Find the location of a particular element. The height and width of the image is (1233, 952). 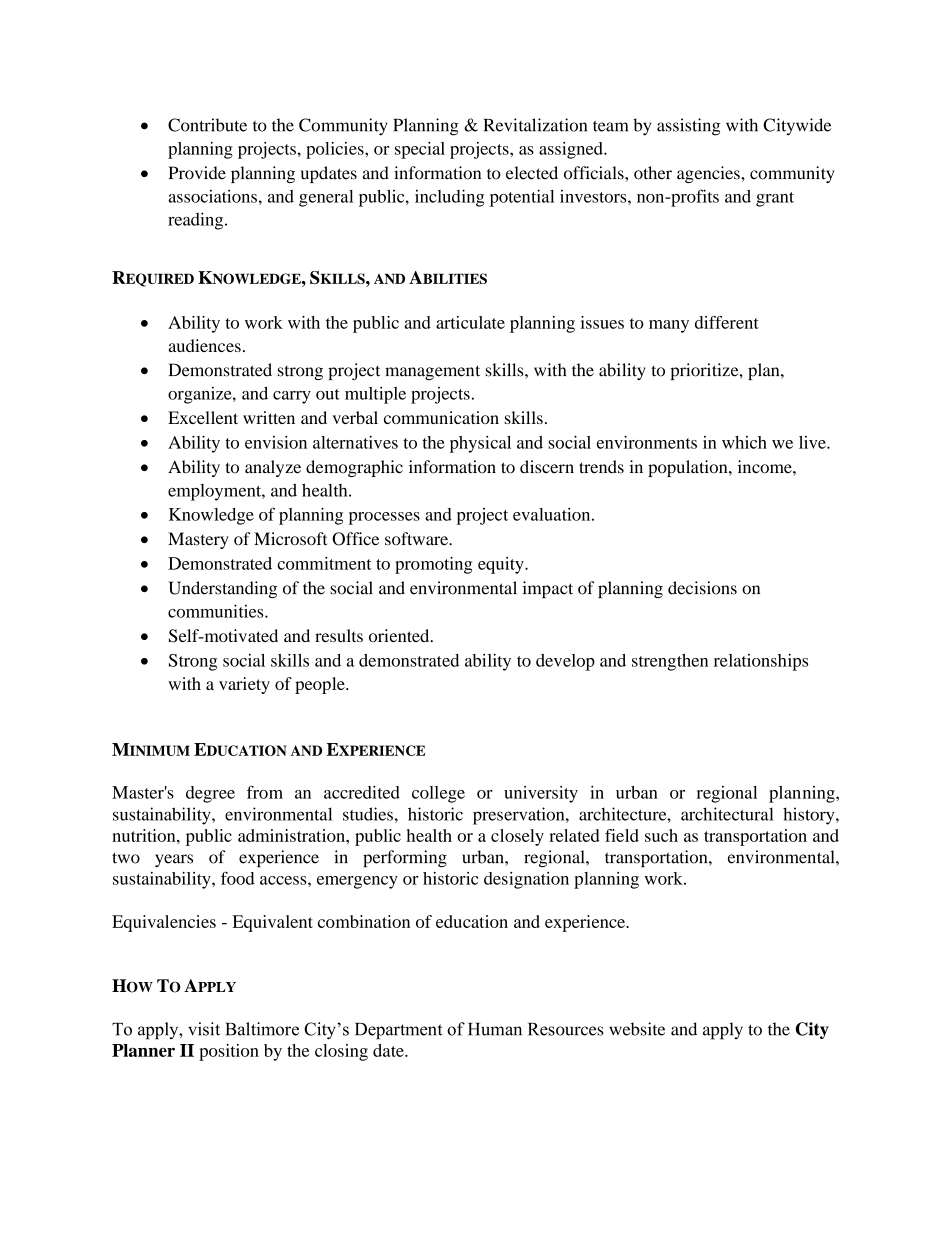

visit is located at coordinates (204, 1029).
